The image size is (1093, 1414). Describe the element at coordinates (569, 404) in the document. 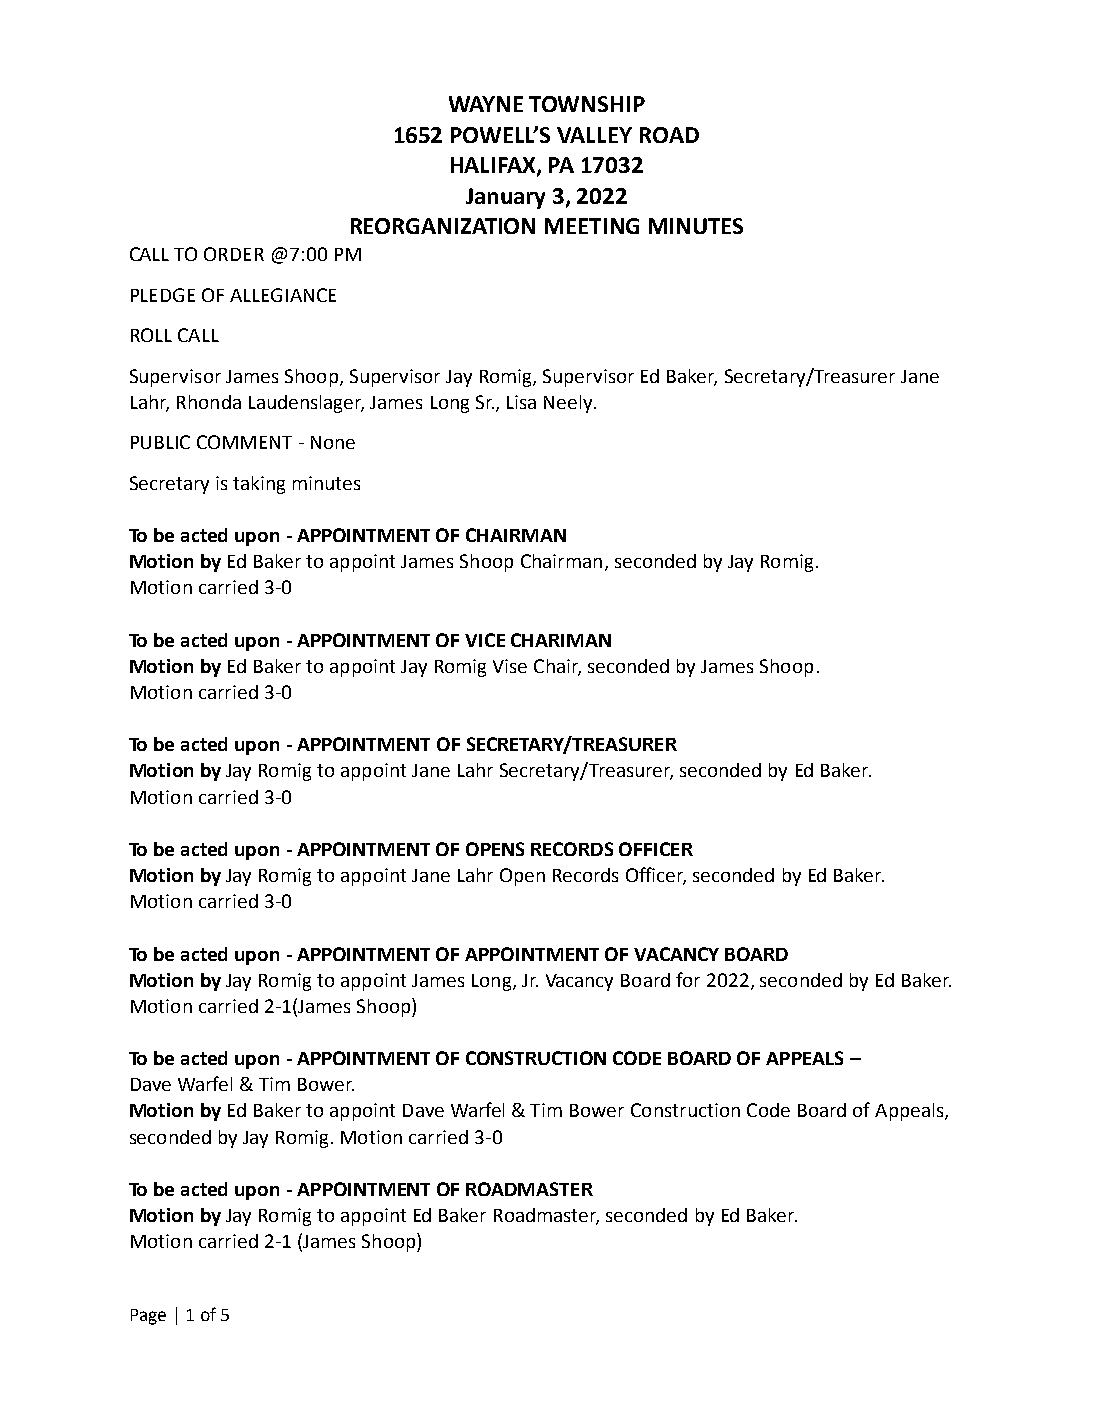

I see `Neely` at that location.
